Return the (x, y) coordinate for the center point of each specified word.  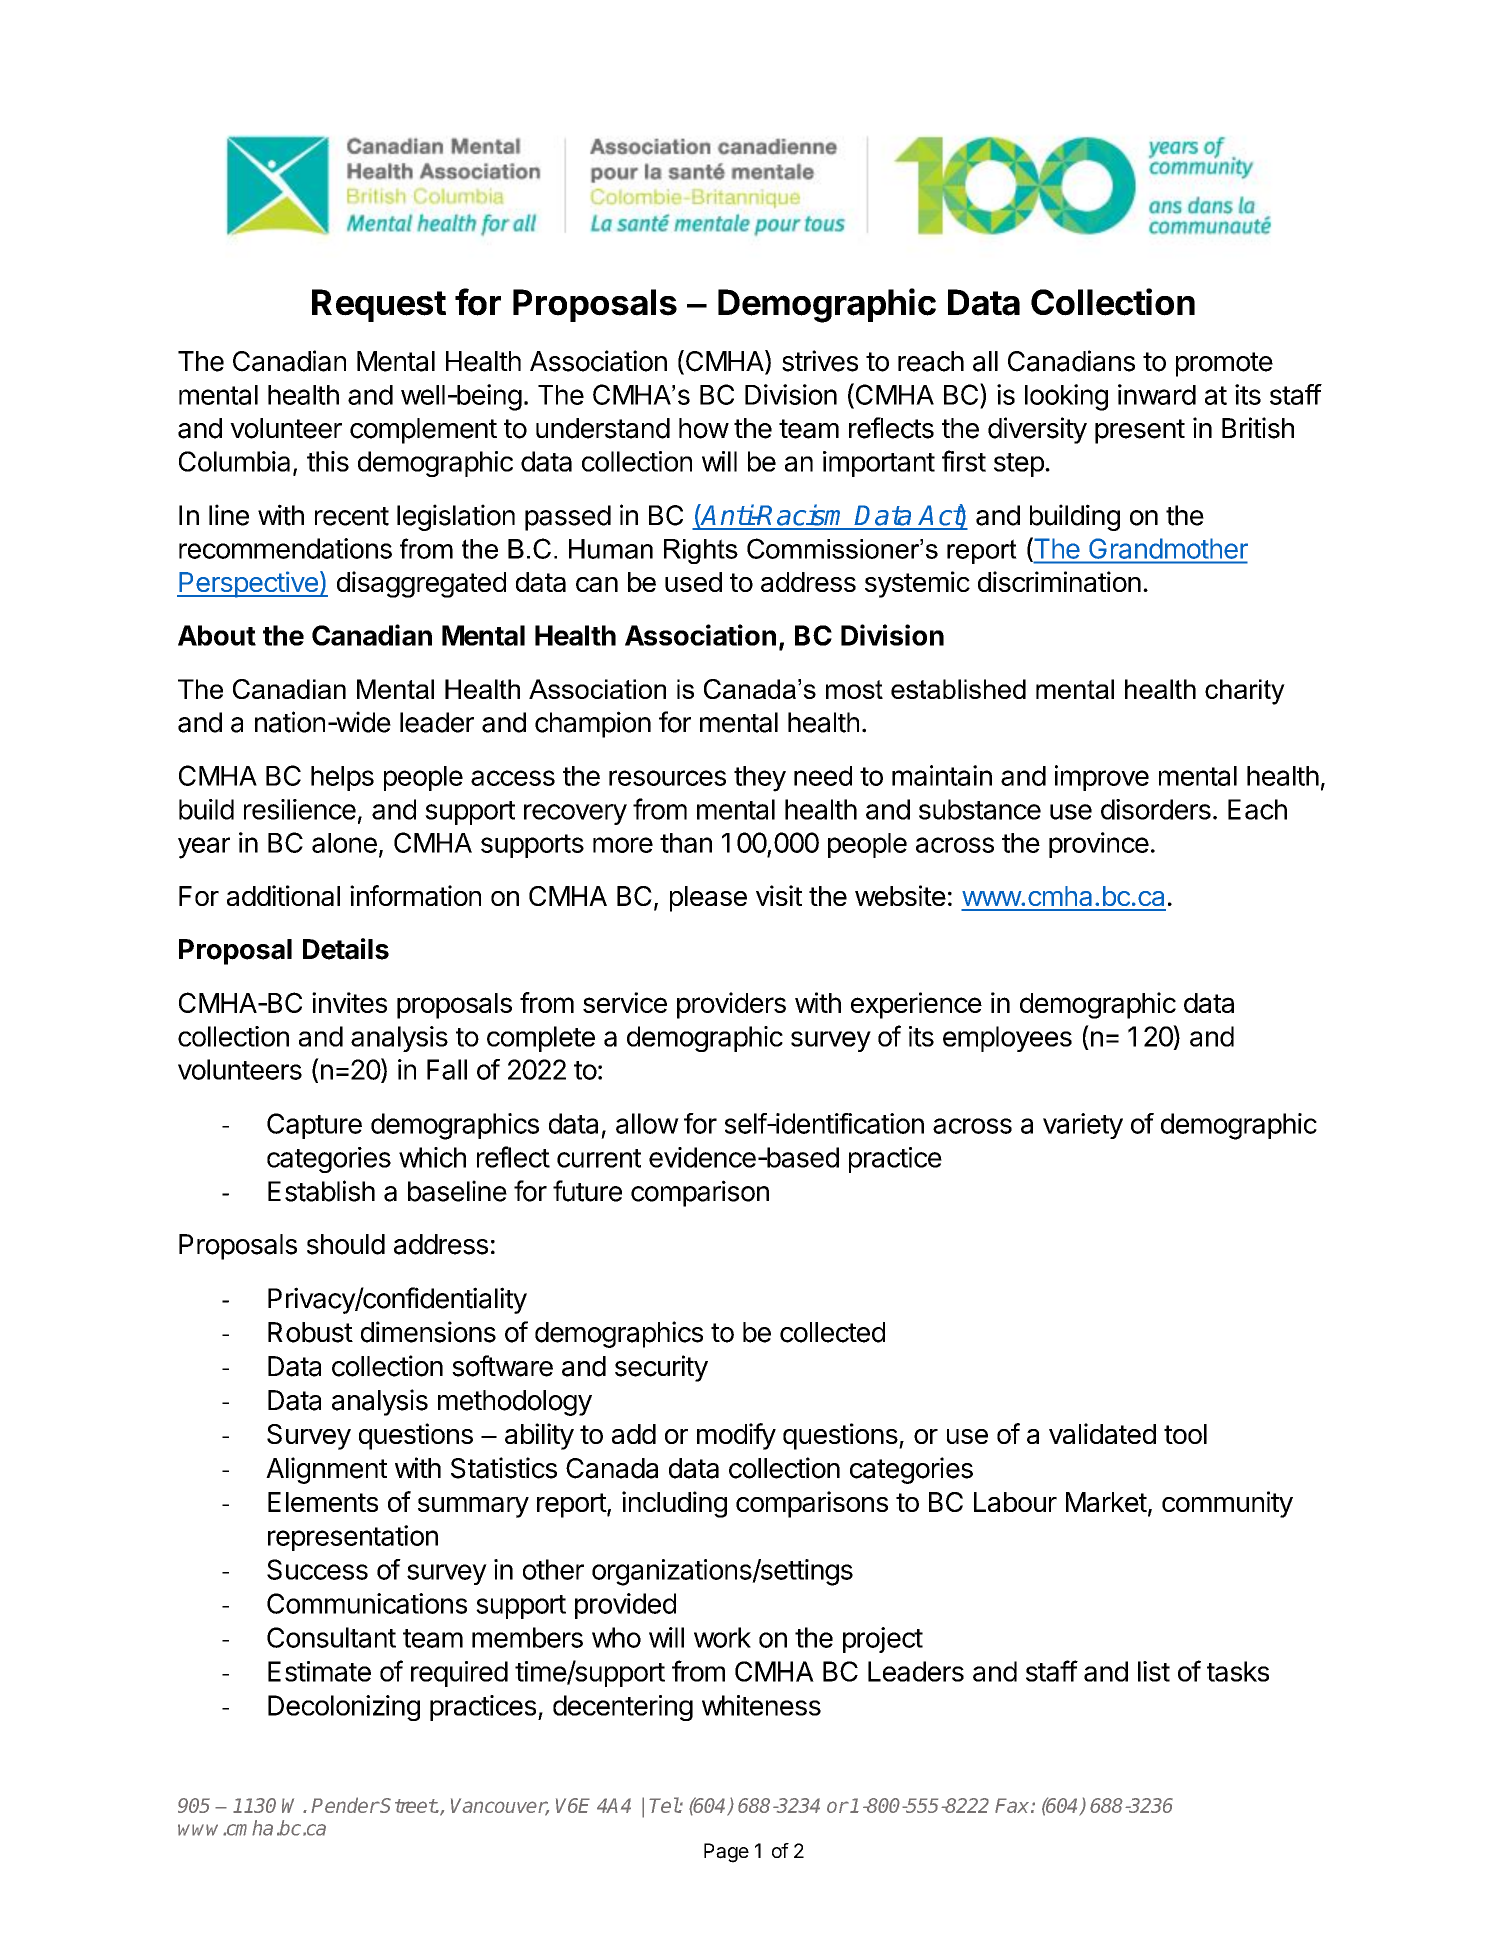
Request (379, 305)
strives (820, 361)
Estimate (319, 1671)
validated (1102, 1433)
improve (1102, 778)
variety (1083, 1126)
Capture (314, 1126)
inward (1157, 394)
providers (731, 1005)
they (760, 779)
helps (342, 778)
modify (736, 1436)
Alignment (326, 1470)
